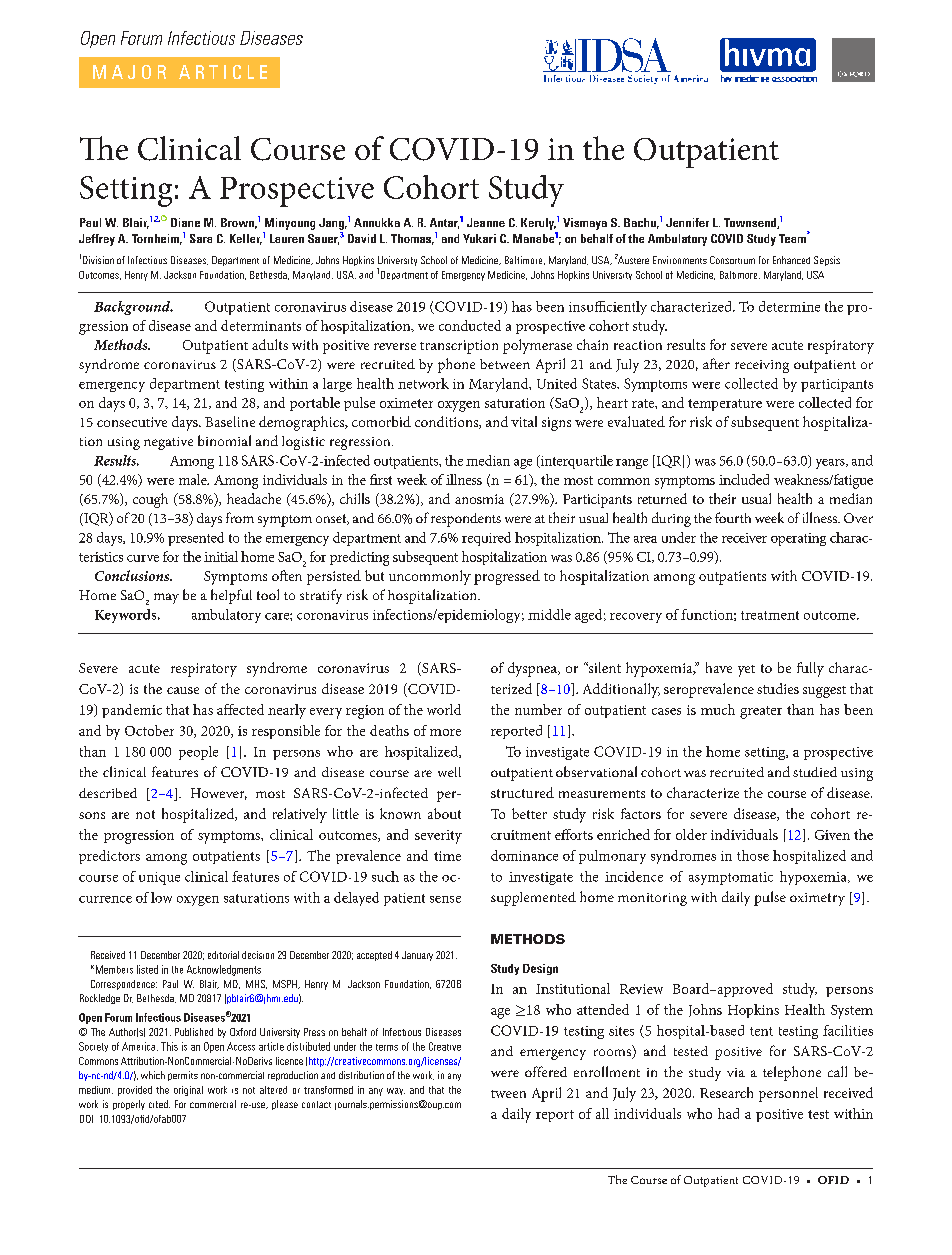  I want to click on those, so click(753, 855).
